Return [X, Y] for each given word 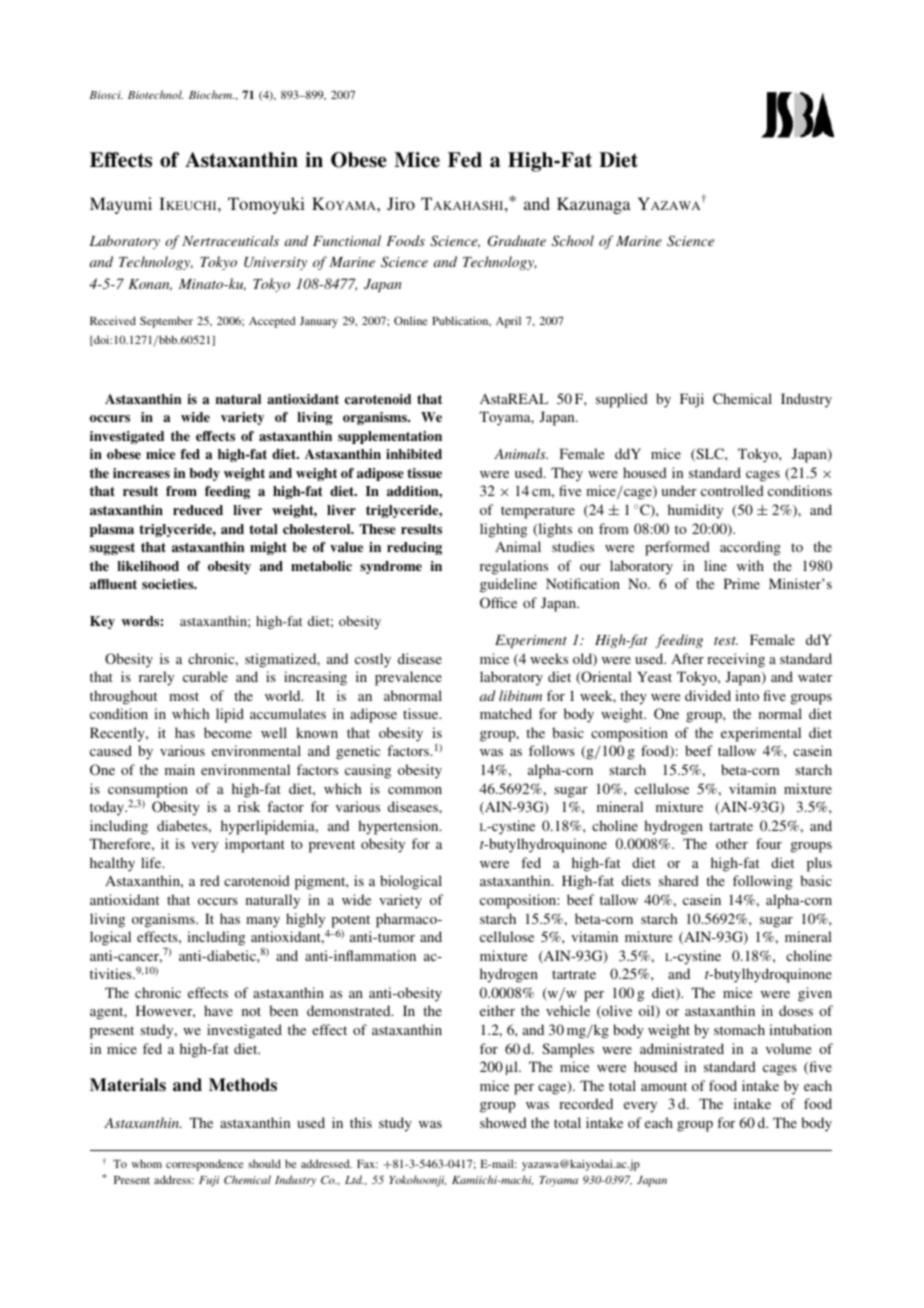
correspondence [205, 1165]
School [573, 240]
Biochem [211, 94]
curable [205, 676]
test [726, 641]
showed [503, 1122]
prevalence [408, 678]
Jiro [401, 204]
